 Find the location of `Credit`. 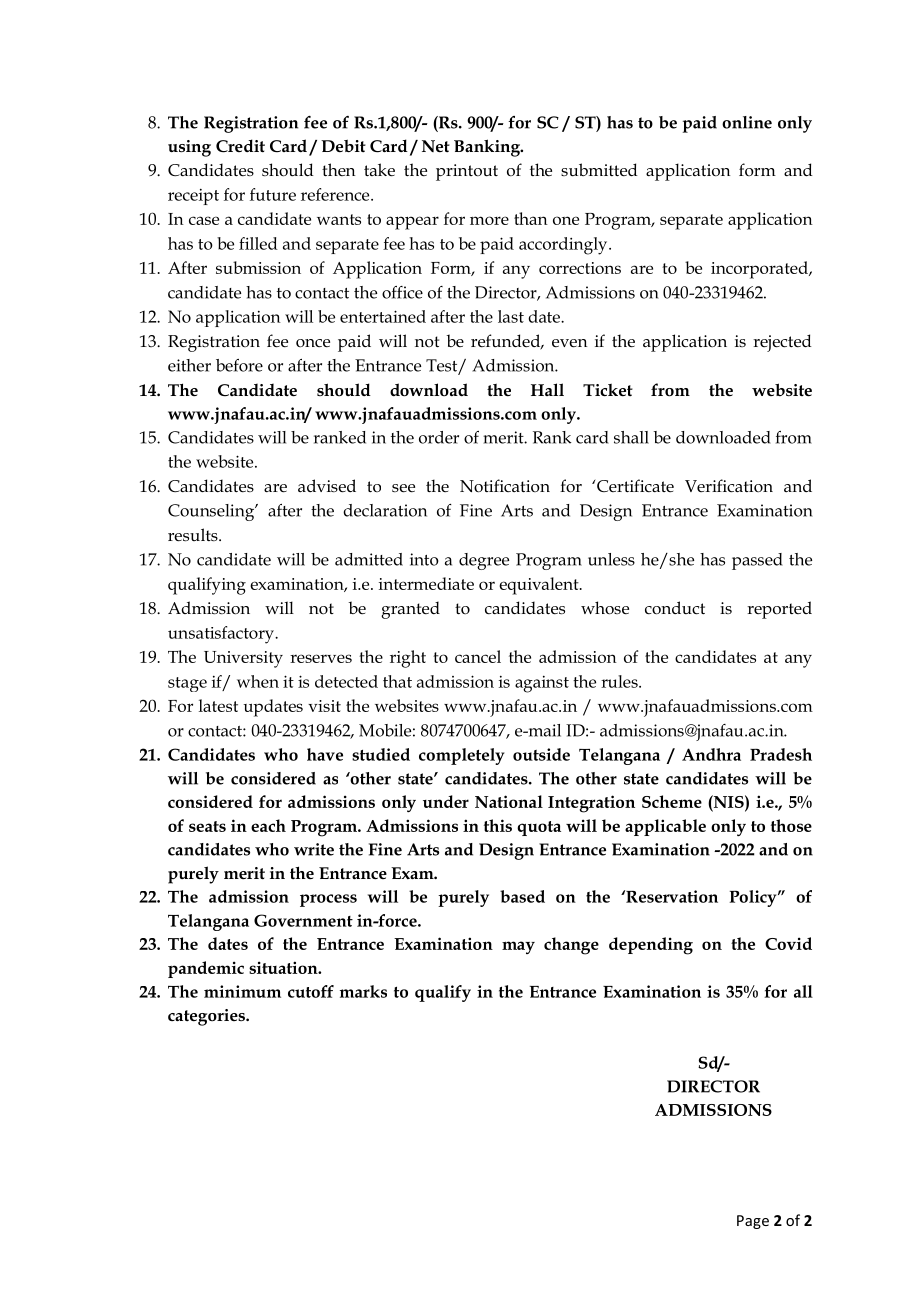

Credit is located at coordinates (240, 146).
